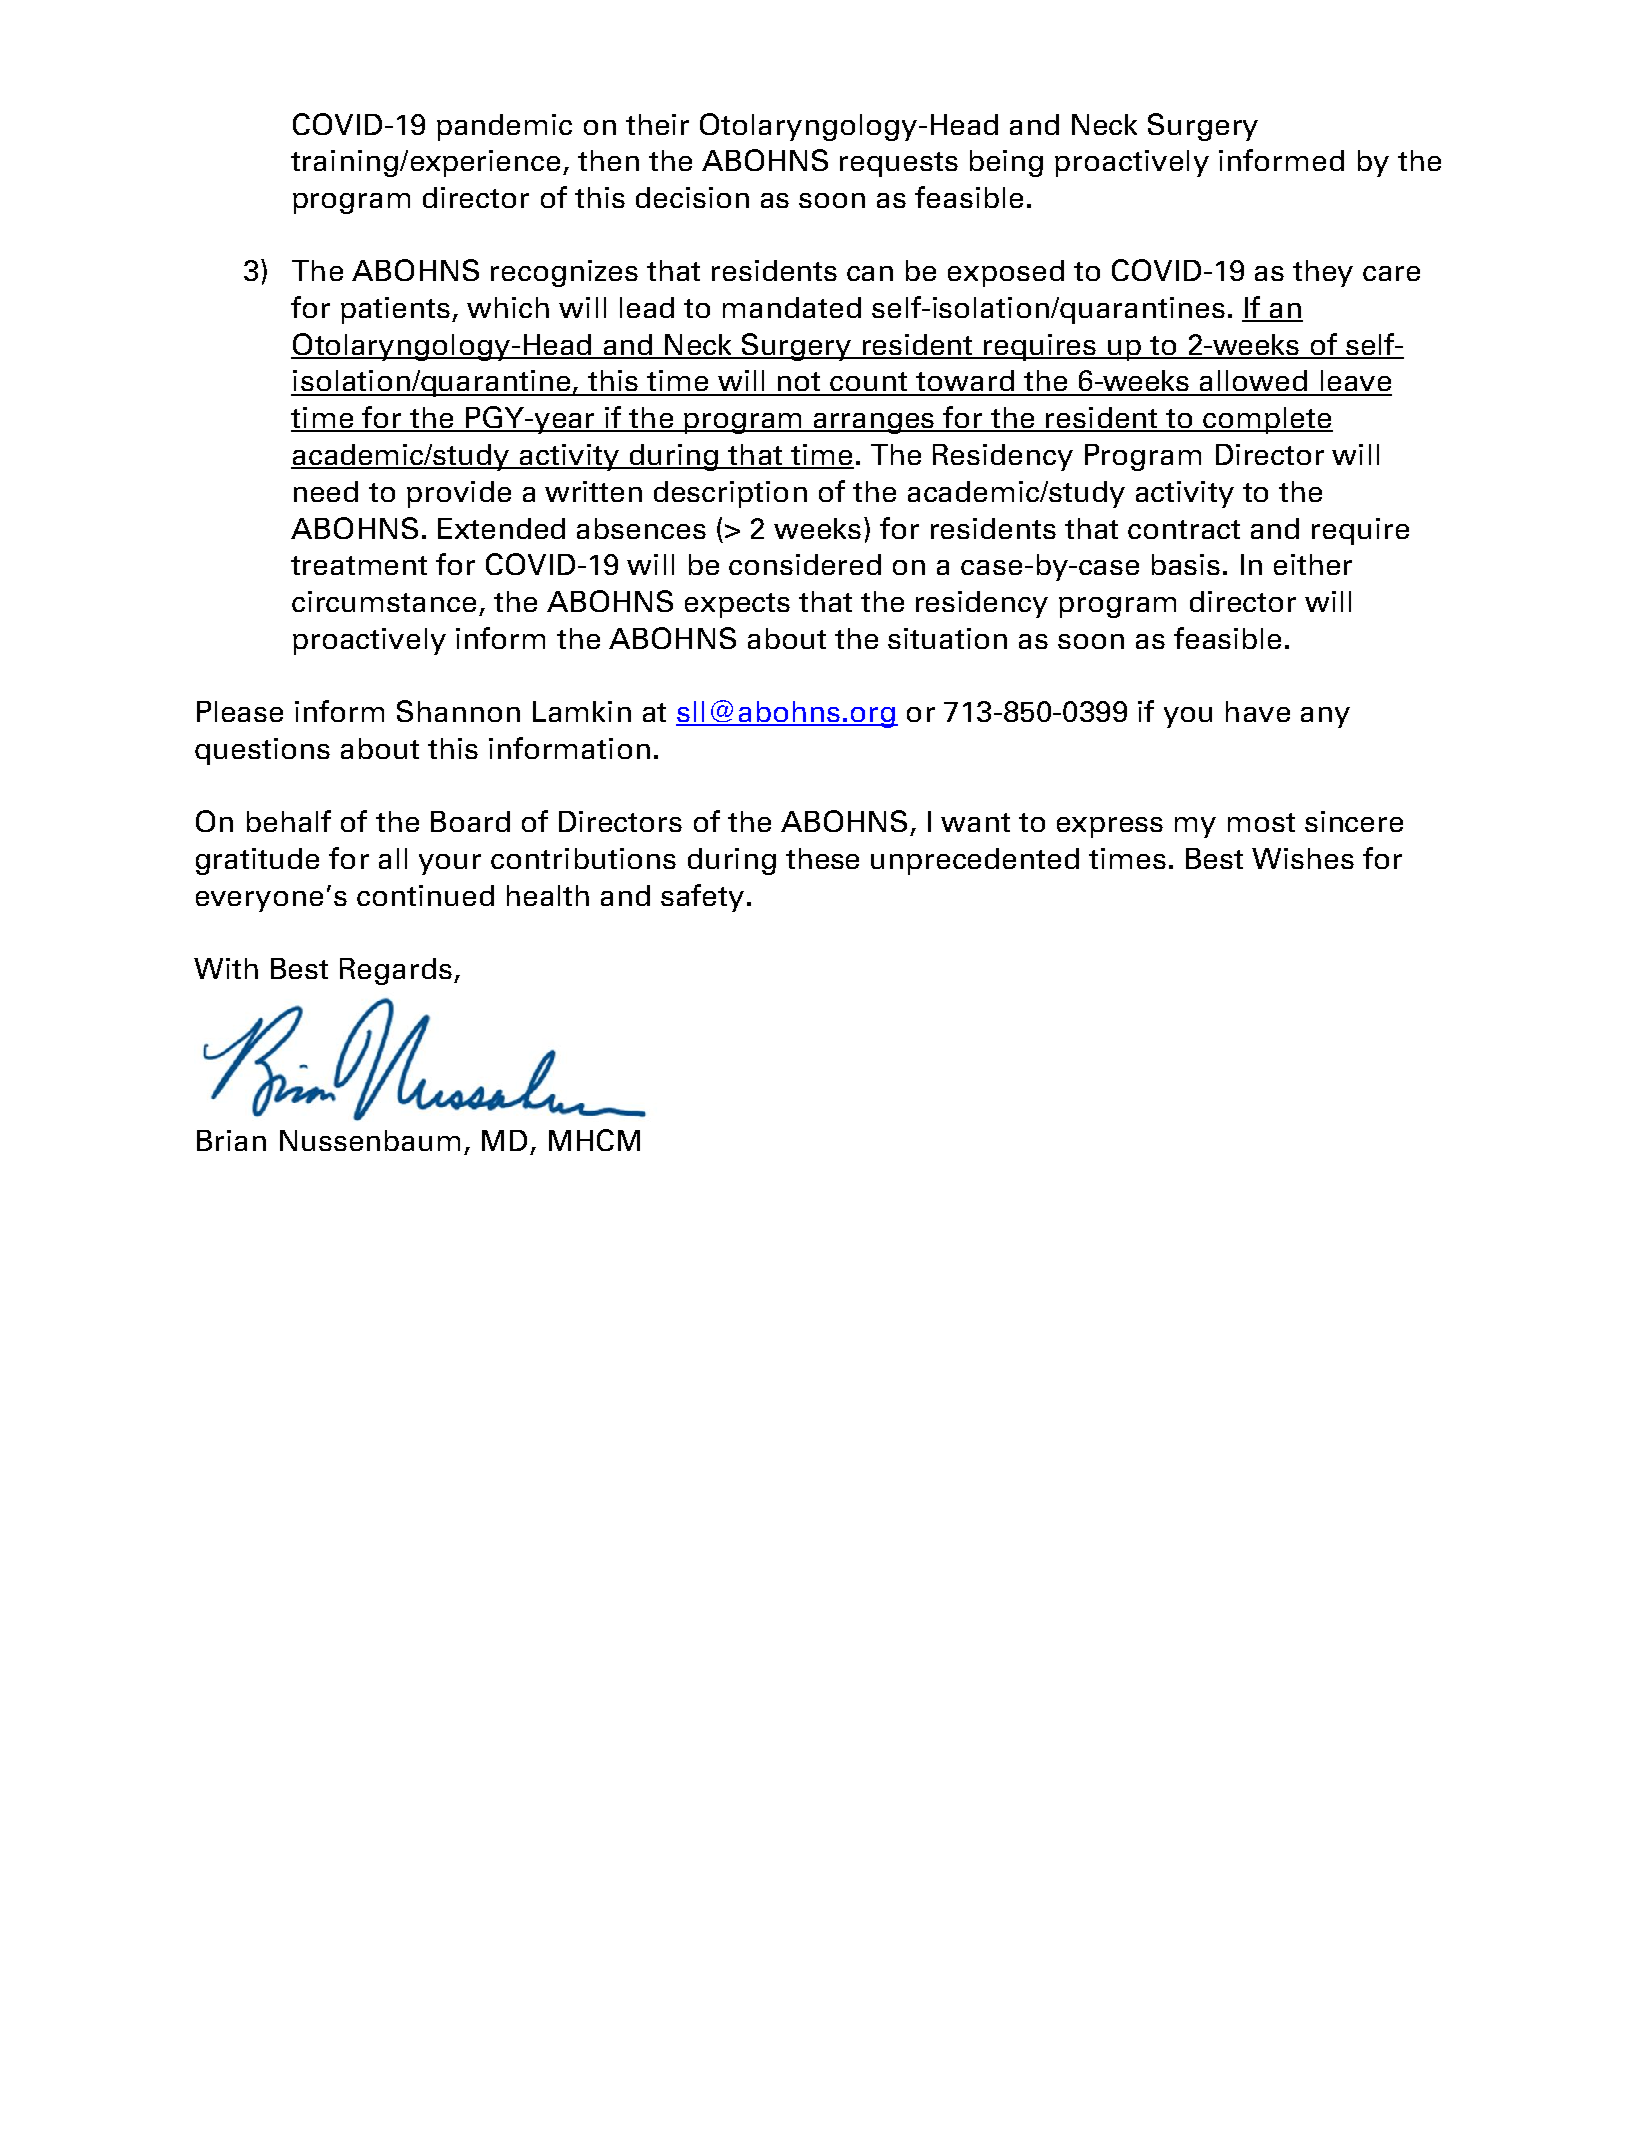 This screenshot has width=1650, height=2135. I want to click on need, so click(326, 491).
